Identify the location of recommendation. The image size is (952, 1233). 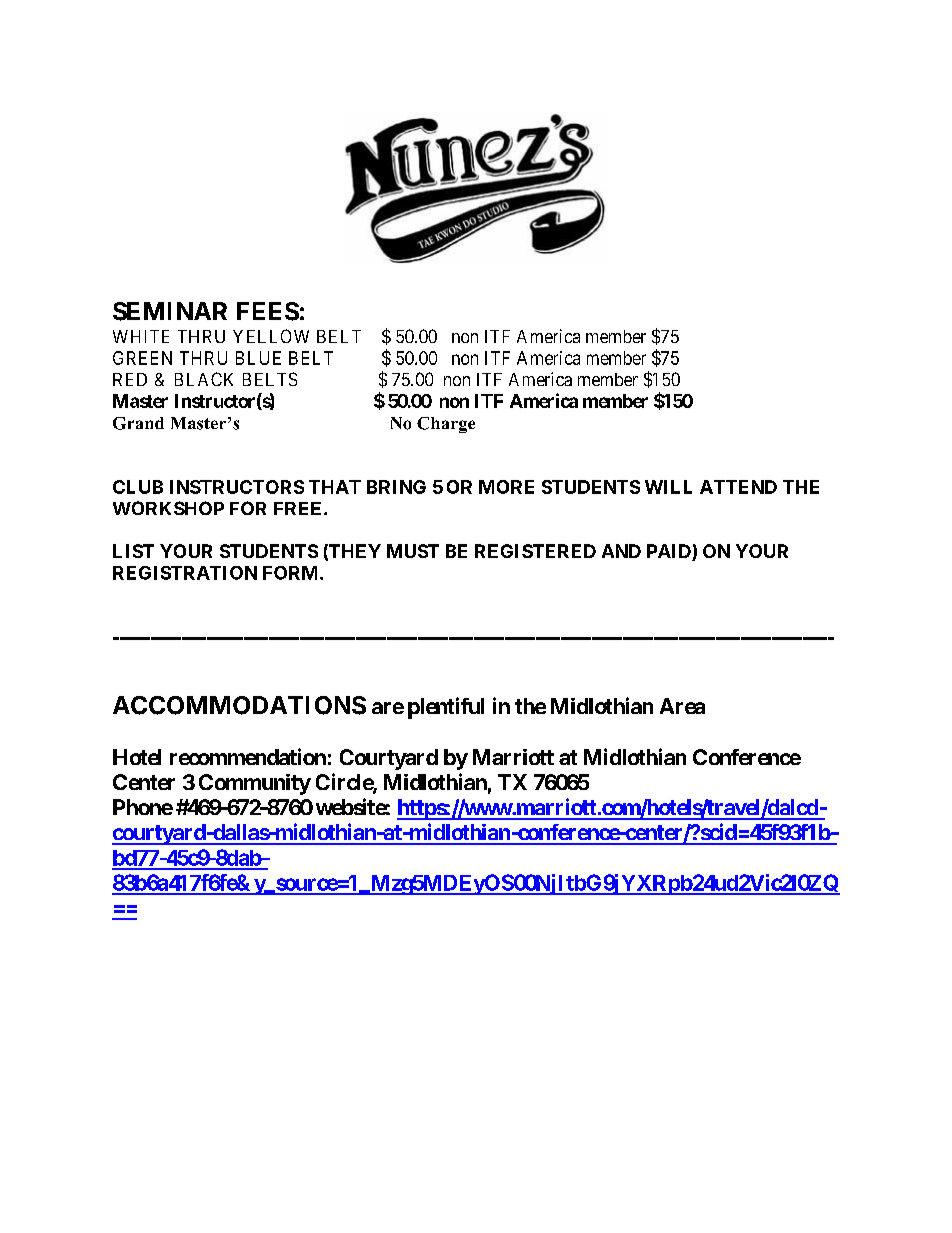
(248, 756).
